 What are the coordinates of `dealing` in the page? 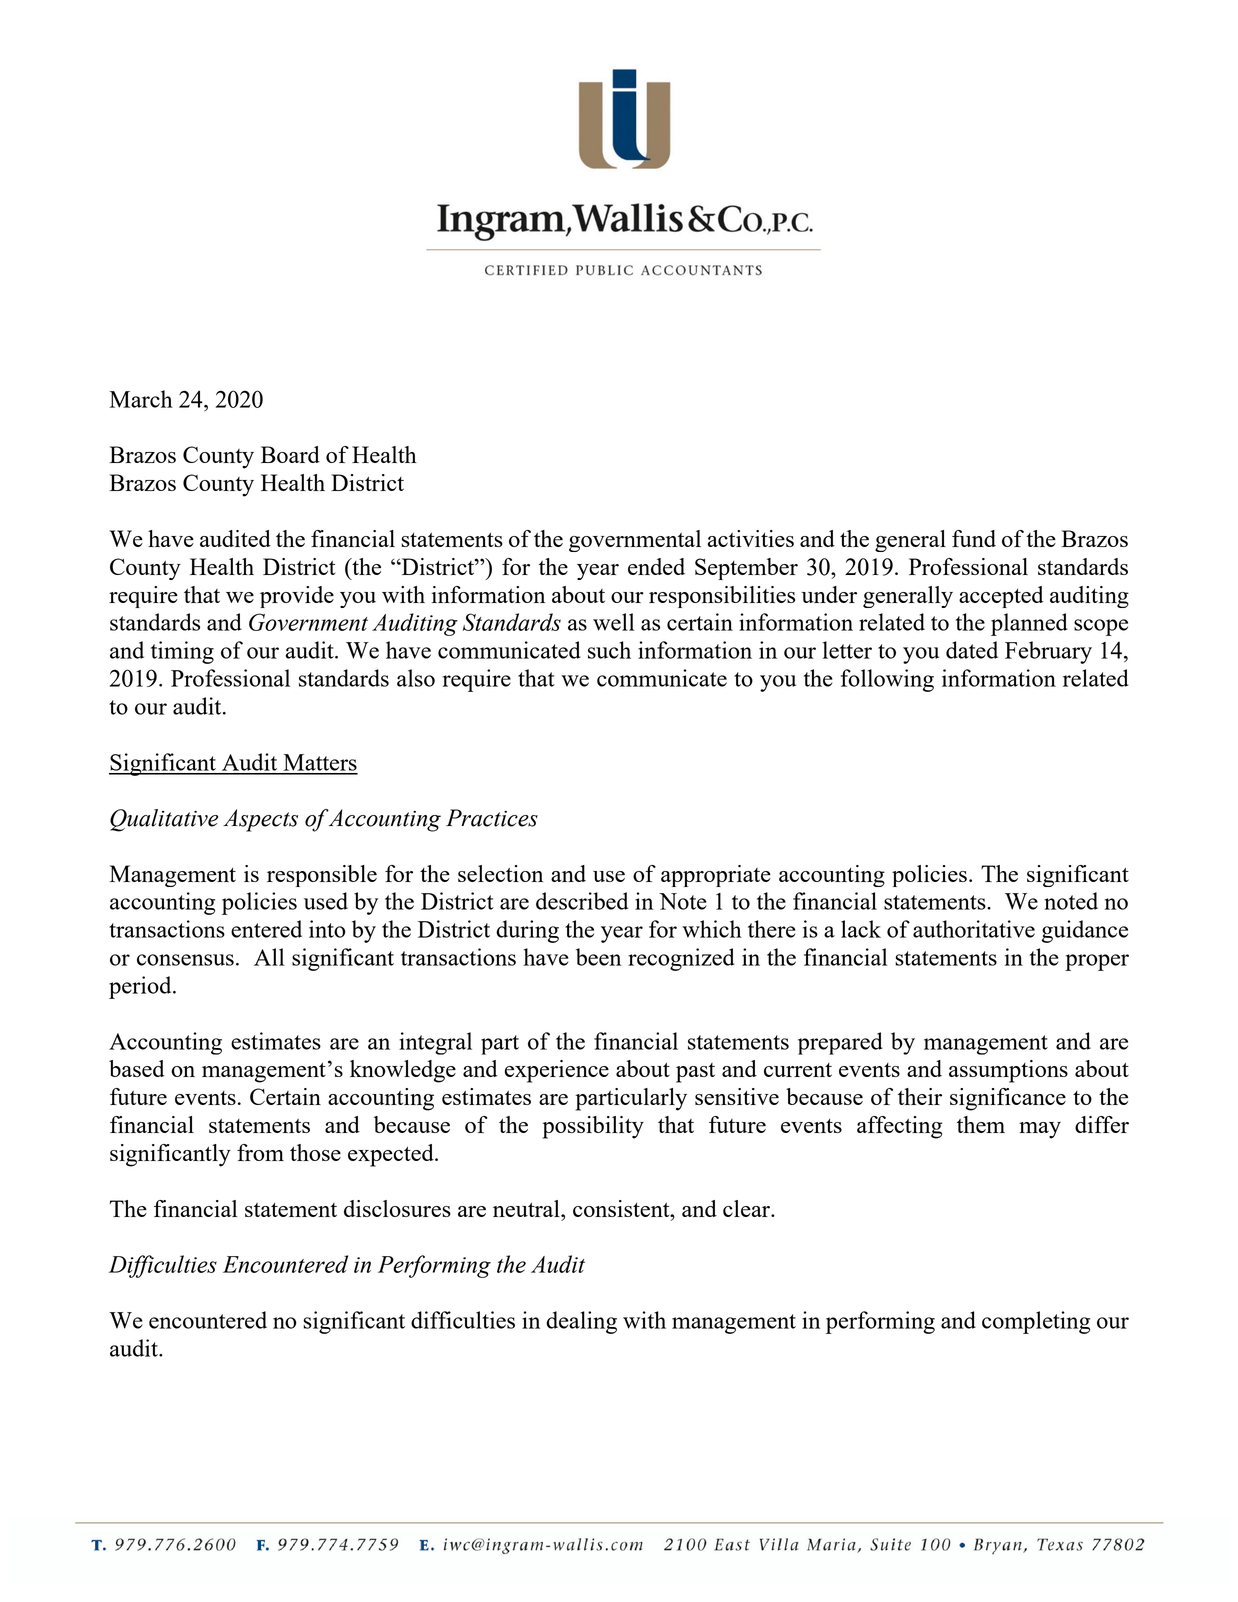 It's located at (581, 1322).
